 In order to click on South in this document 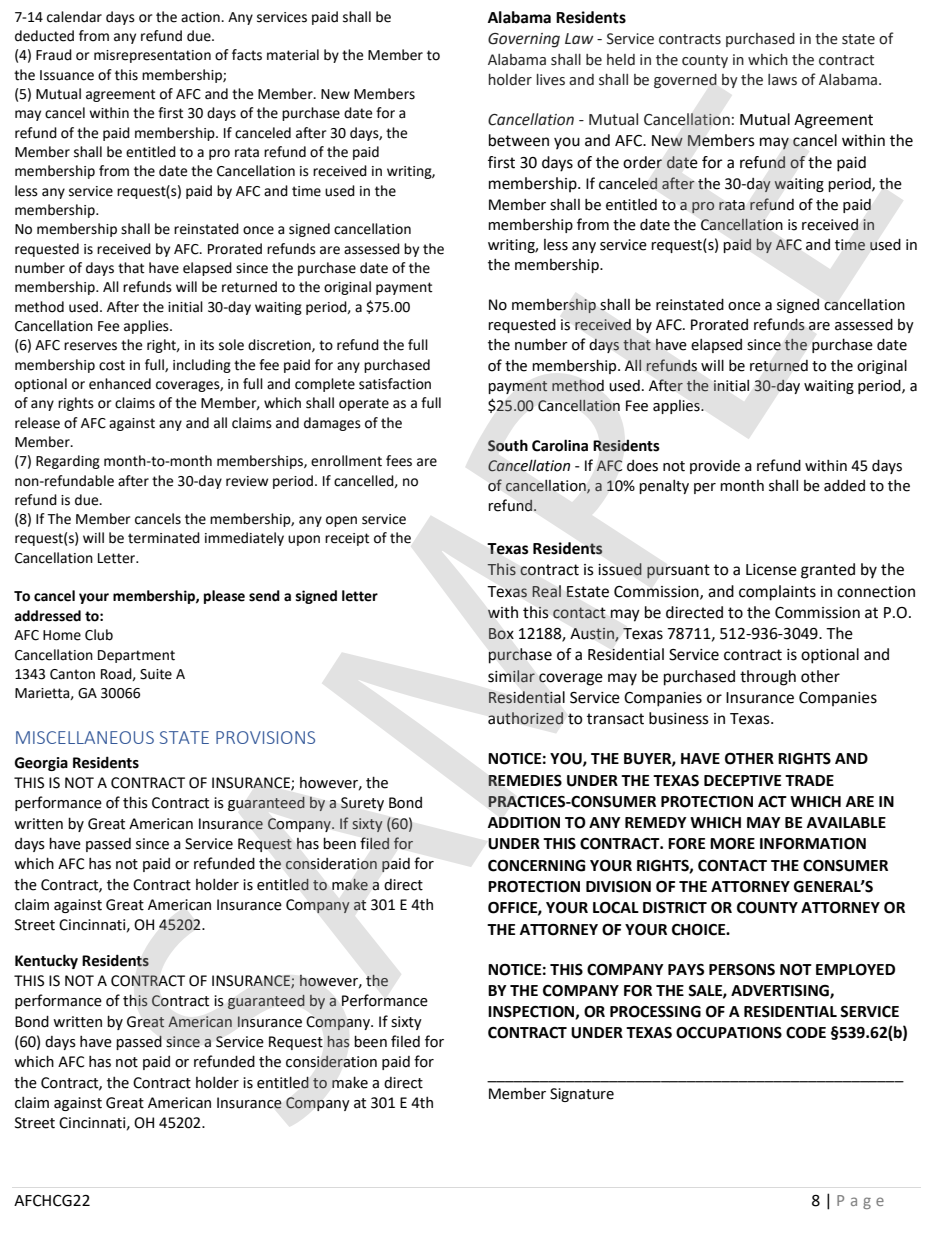, I will do `click(508, 445)`.
